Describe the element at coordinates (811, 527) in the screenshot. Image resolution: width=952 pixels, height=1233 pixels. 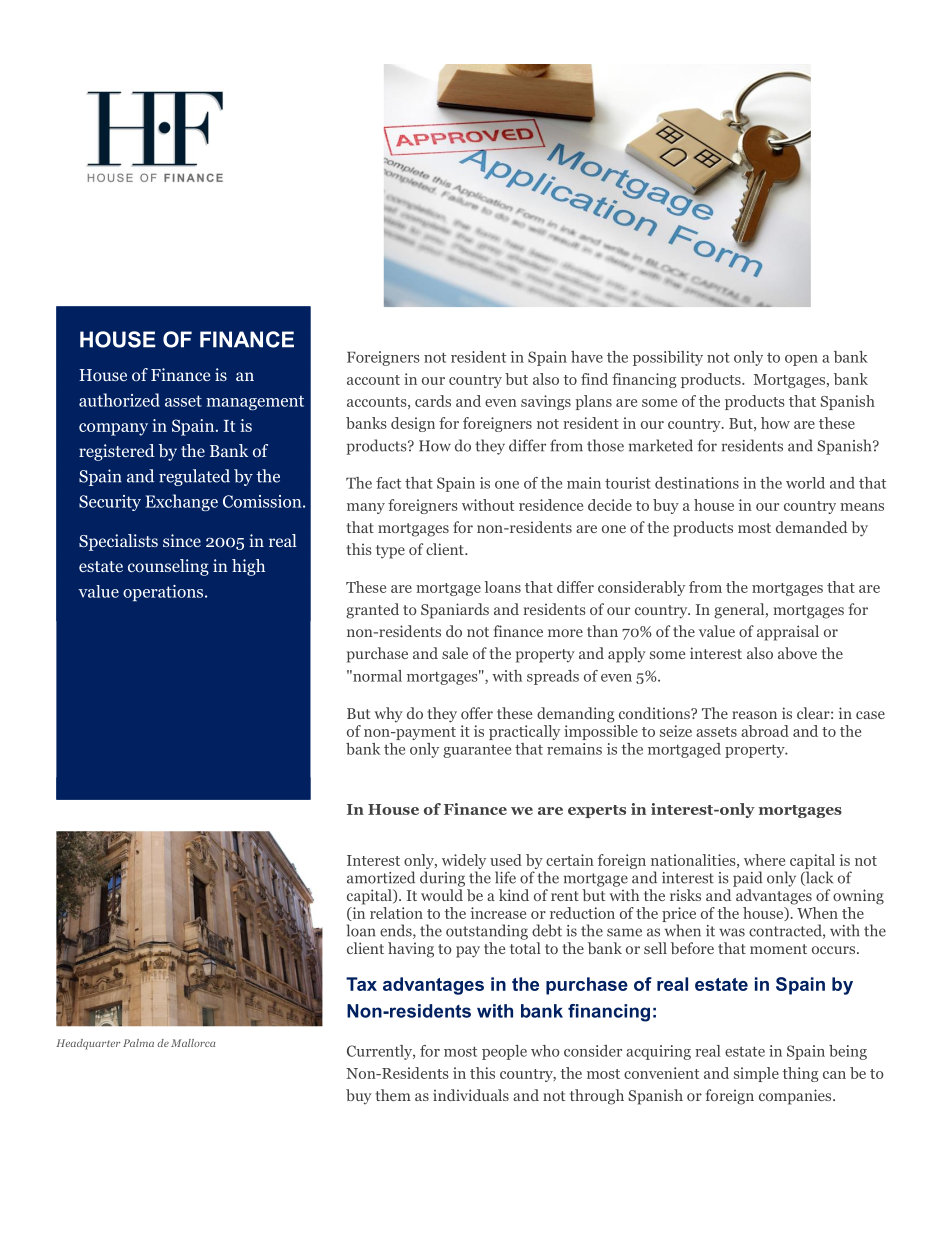
I see `demanded` at that location.
